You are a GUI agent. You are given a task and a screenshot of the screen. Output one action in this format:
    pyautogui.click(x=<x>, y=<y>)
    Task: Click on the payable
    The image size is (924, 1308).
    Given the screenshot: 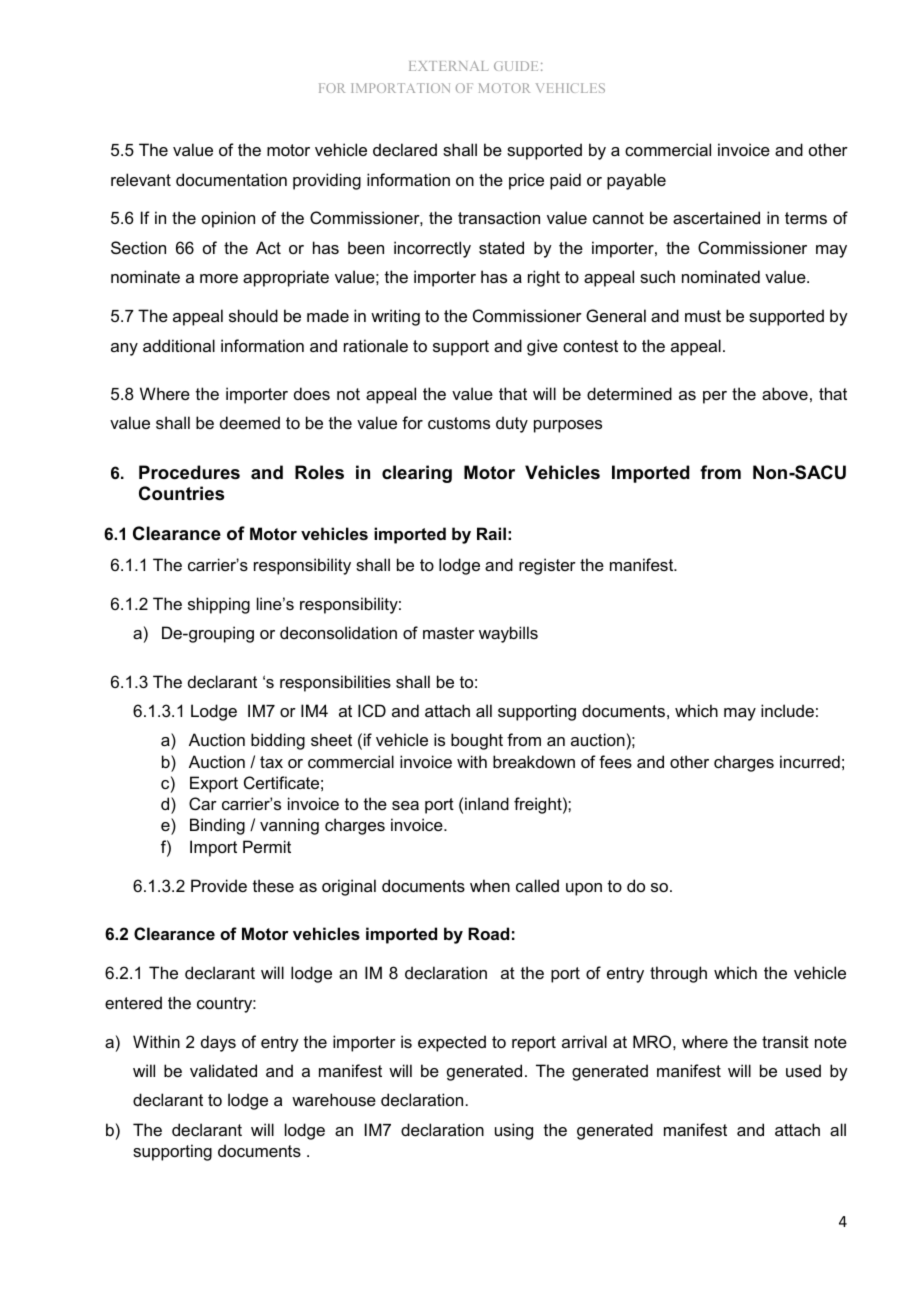 What is the action you would take?
    pyautogui.click(x=636, y=181)
